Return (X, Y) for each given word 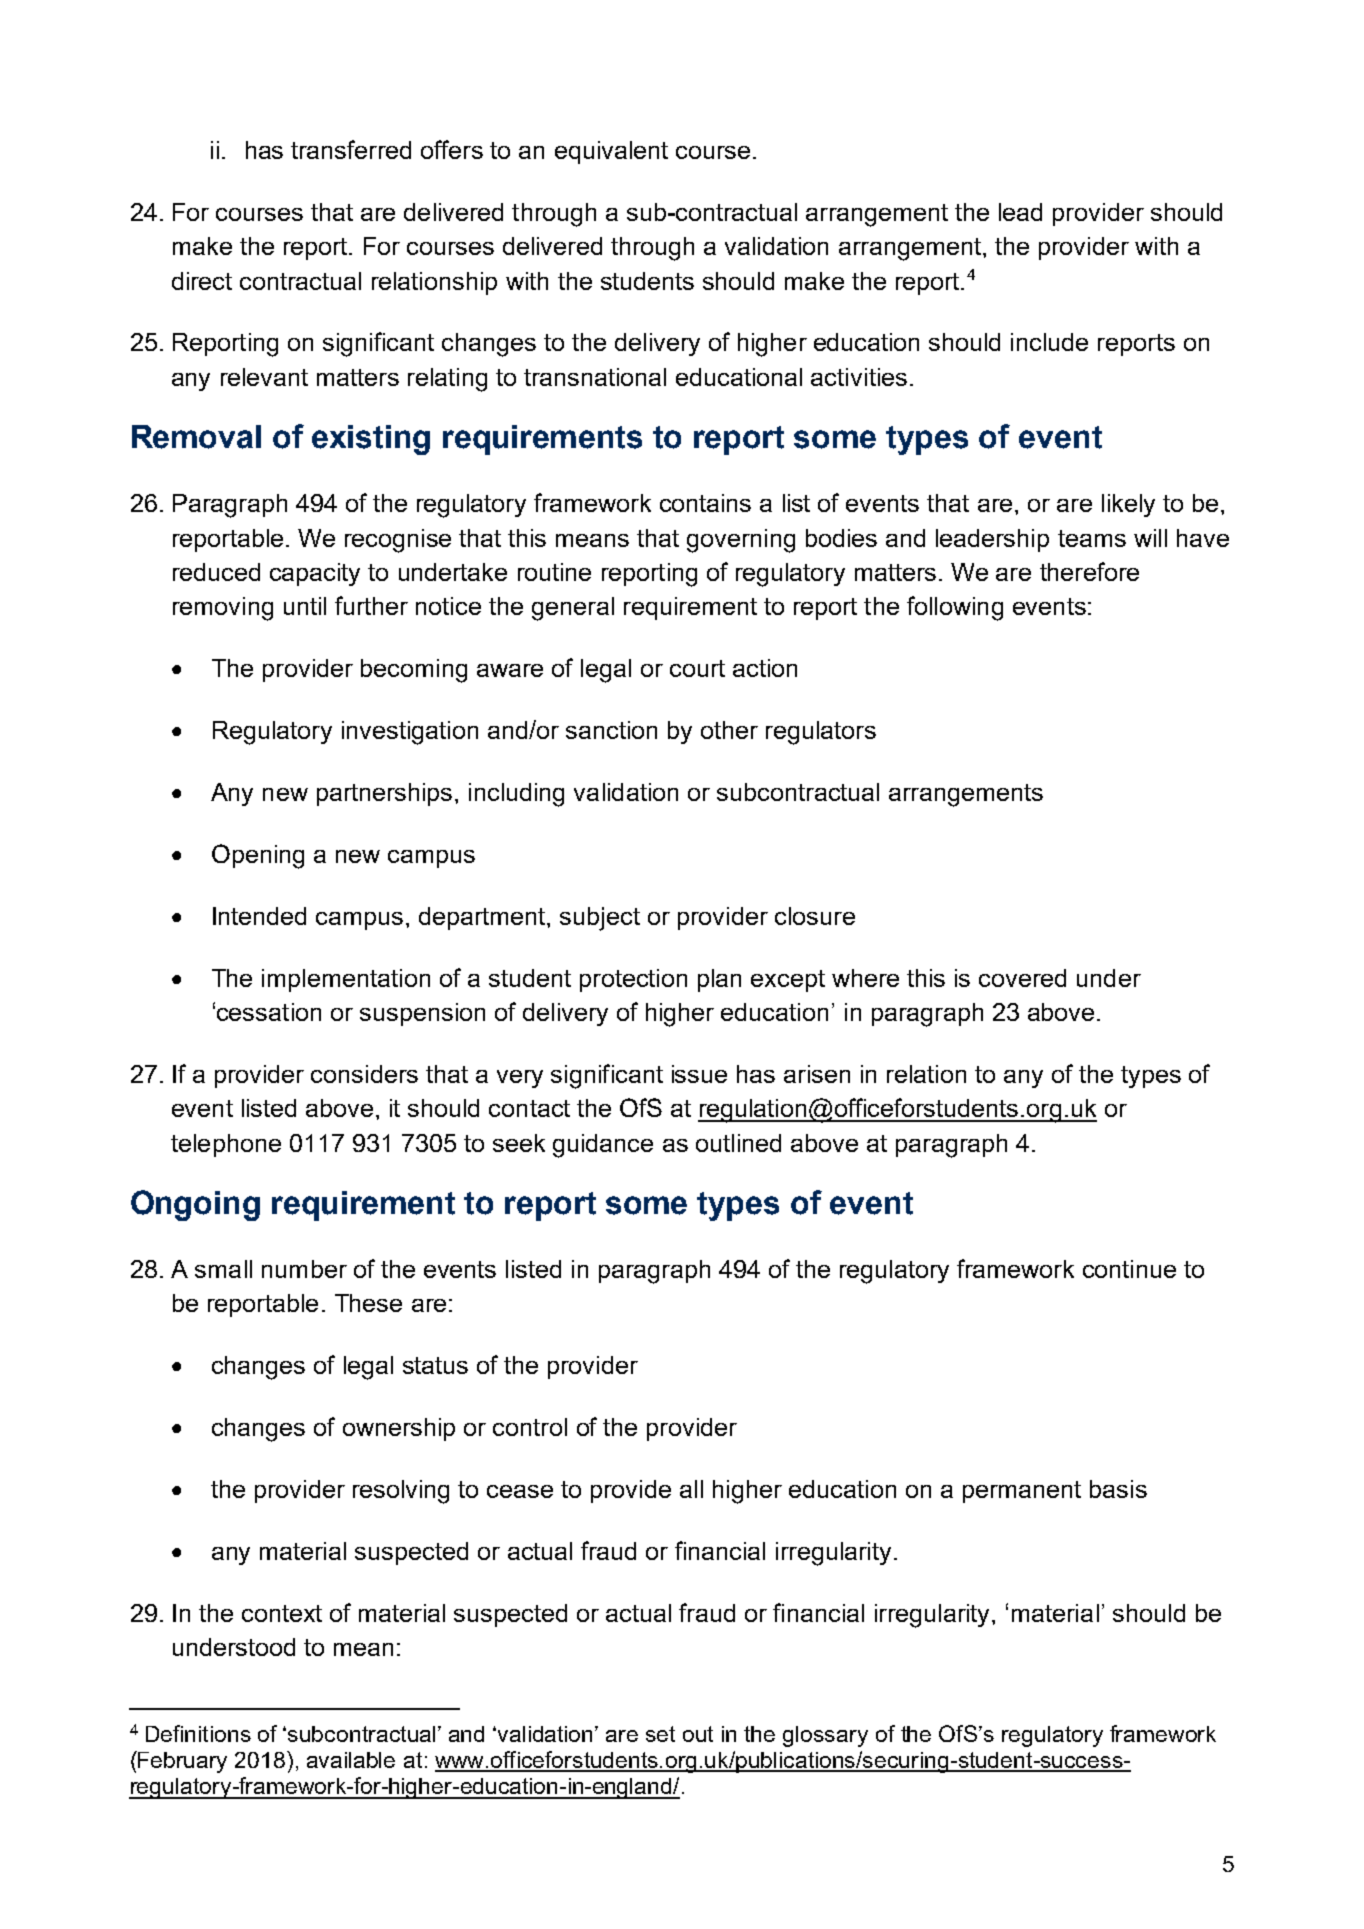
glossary (825, 1736)
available (351, 1760)
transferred (351, 149)
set (660, 1734)
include (1049, 342)
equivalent (611, 152)
